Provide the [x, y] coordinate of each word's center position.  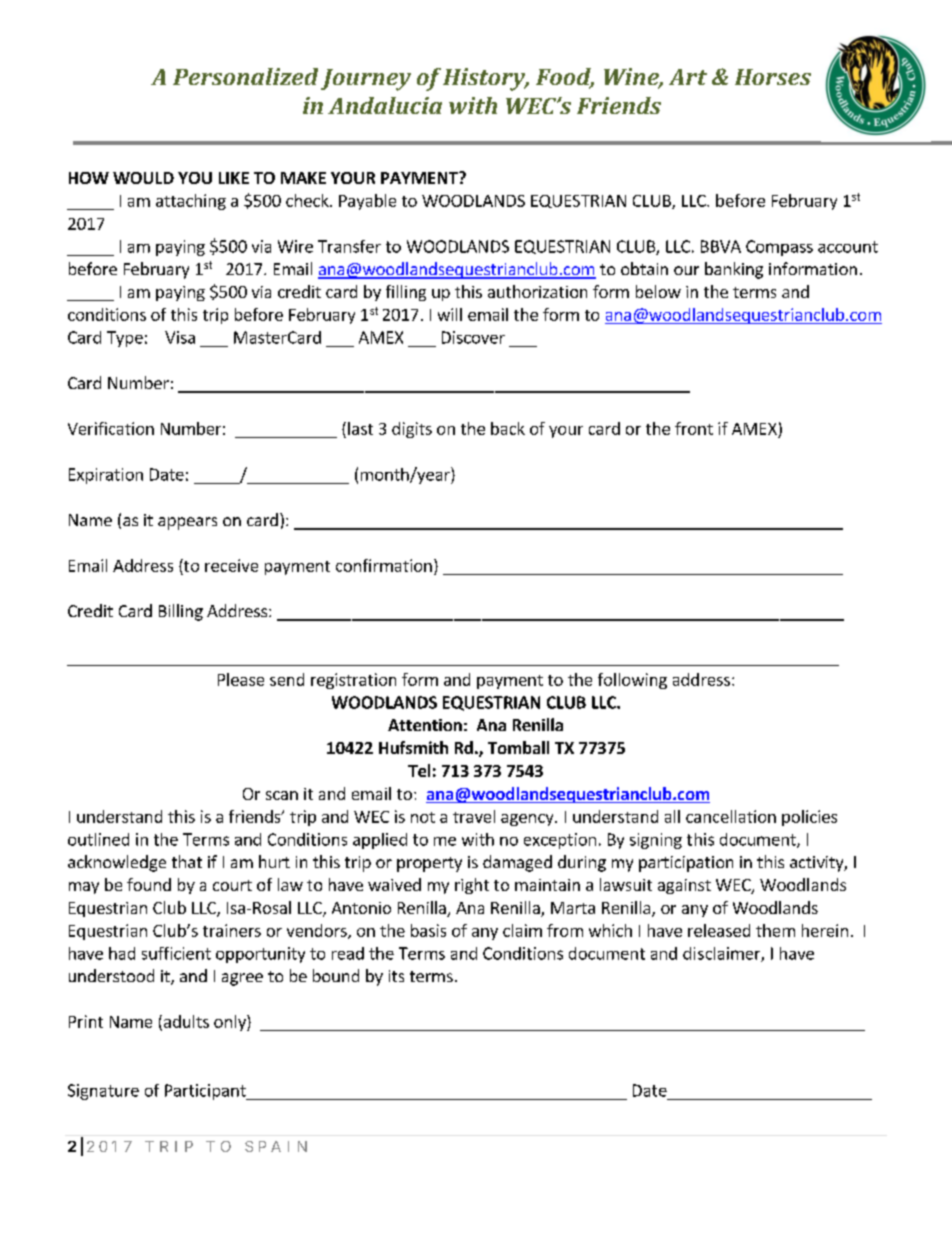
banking [734, 270]
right [472, 886]
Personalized [245, 76]
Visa [180, 337]
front [694, 428]
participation [686, 864]
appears [187, 523]
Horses [773, 77]
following [632, 681]
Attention [425, 725]
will [450, 314]
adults [185, 1022]
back [508, 428]
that [187, 861]
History [485, 79]
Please [241, 679]
